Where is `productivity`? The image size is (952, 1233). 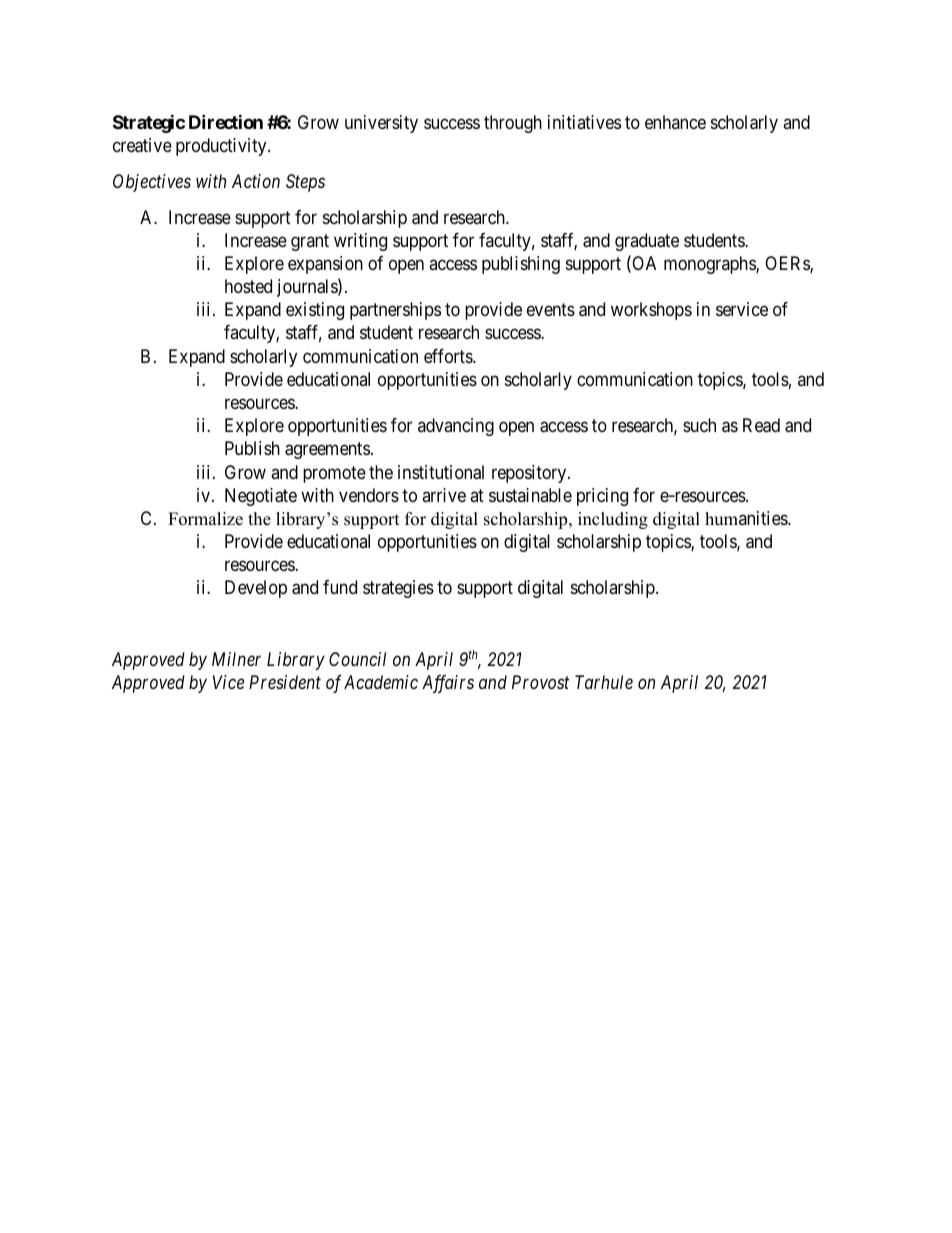
productivity is located at coordinates (222, 147).
